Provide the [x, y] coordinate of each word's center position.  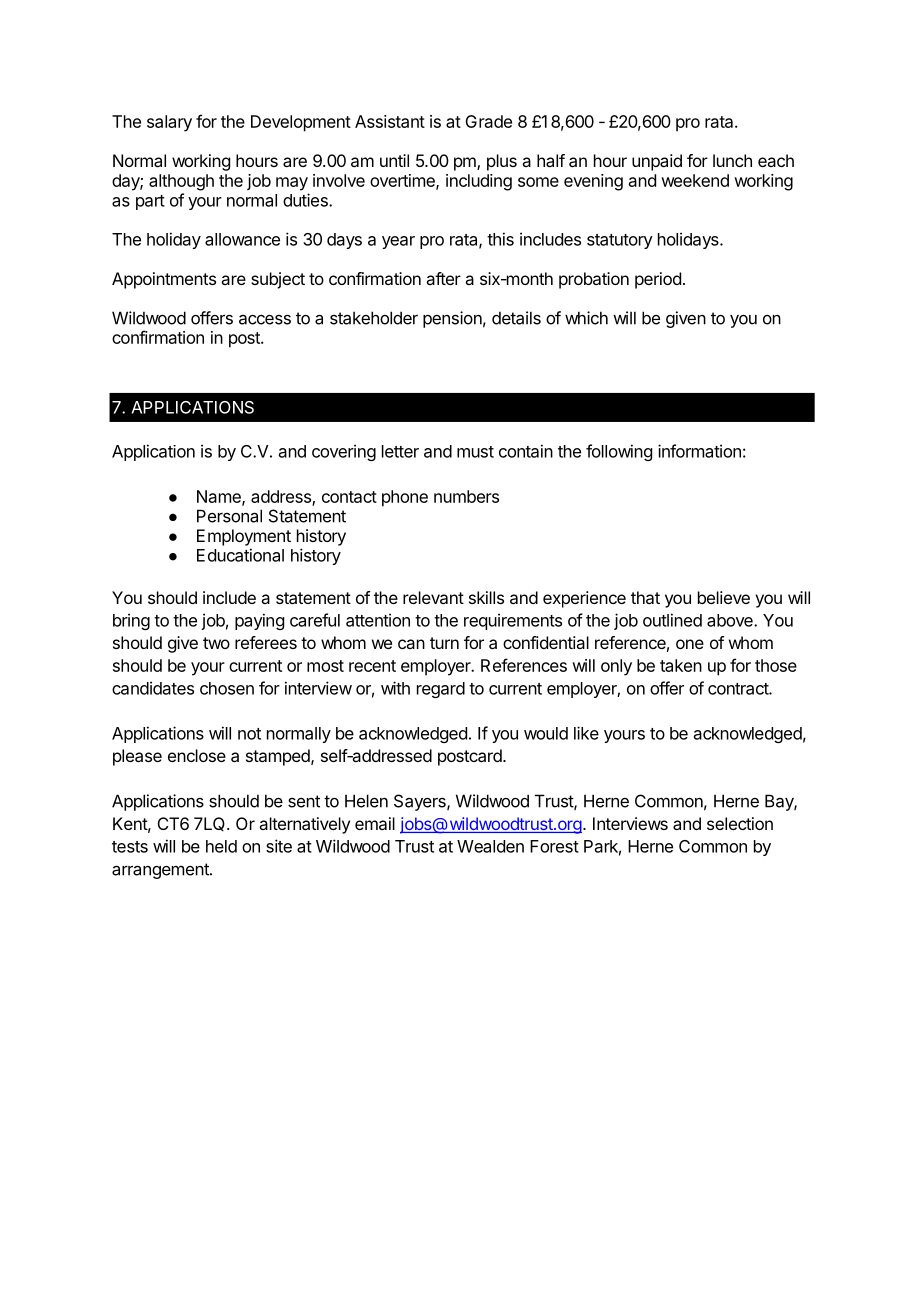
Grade [488, 121]
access [265, 319]
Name [220, 497]
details [516, 318]
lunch [732, 160]
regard [441, 690]
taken [681, 665]
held [221, 846]
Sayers [421, 802]
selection [740, 823]
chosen [227, 688]
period [658, 280]
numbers [466, 496]
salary [169, 123]
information [699, 451]
